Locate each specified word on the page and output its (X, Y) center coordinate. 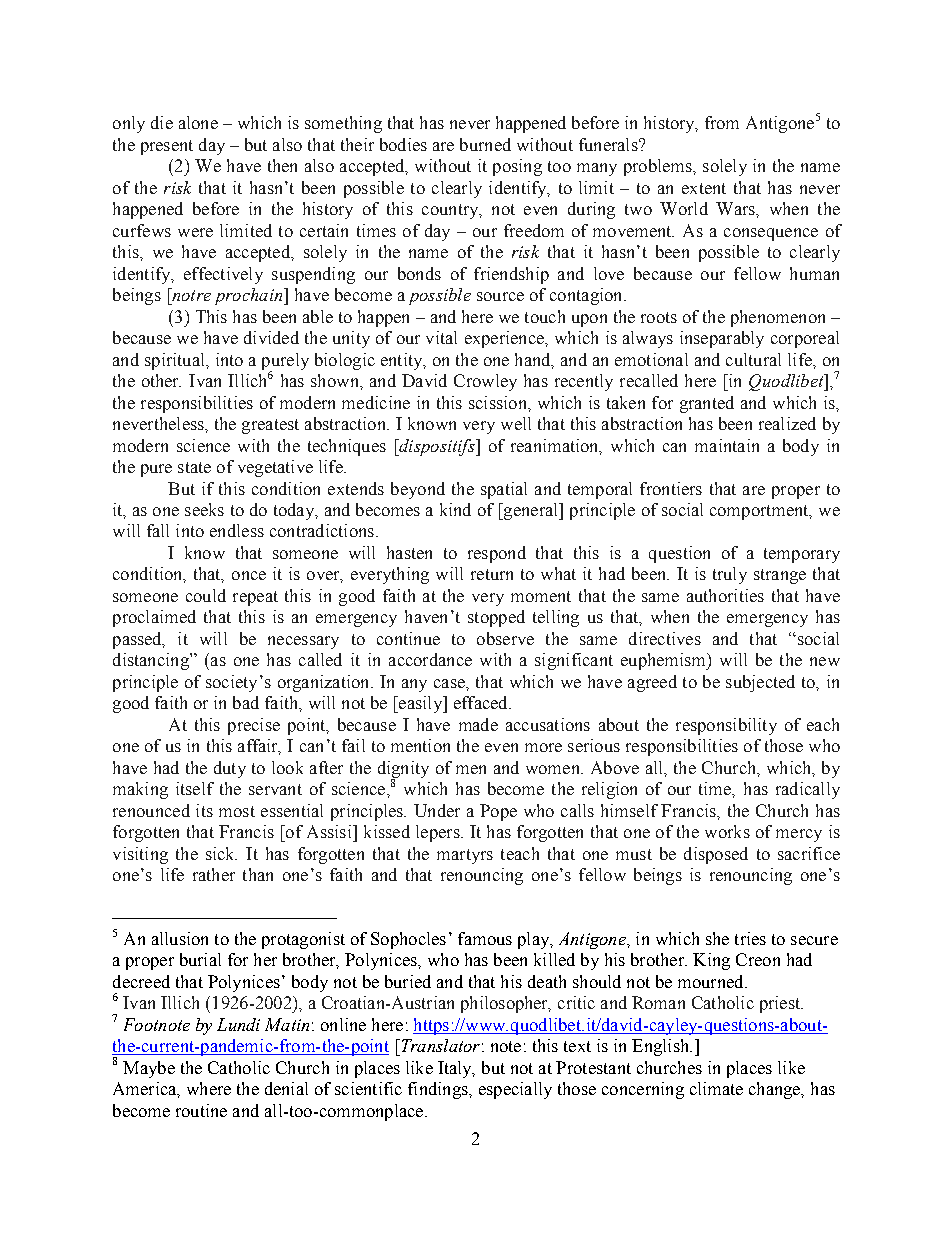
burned (485, 144)
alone (198, 122)
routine (201, 1110)
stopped (496, 618)
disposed (716, 855)
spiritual (176, 361)
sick (221, 853)
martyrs (465, 856)
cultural (753, 359)
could (206, 595)
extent (704, 188)
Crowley (485, 382)
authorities (725, 595)
